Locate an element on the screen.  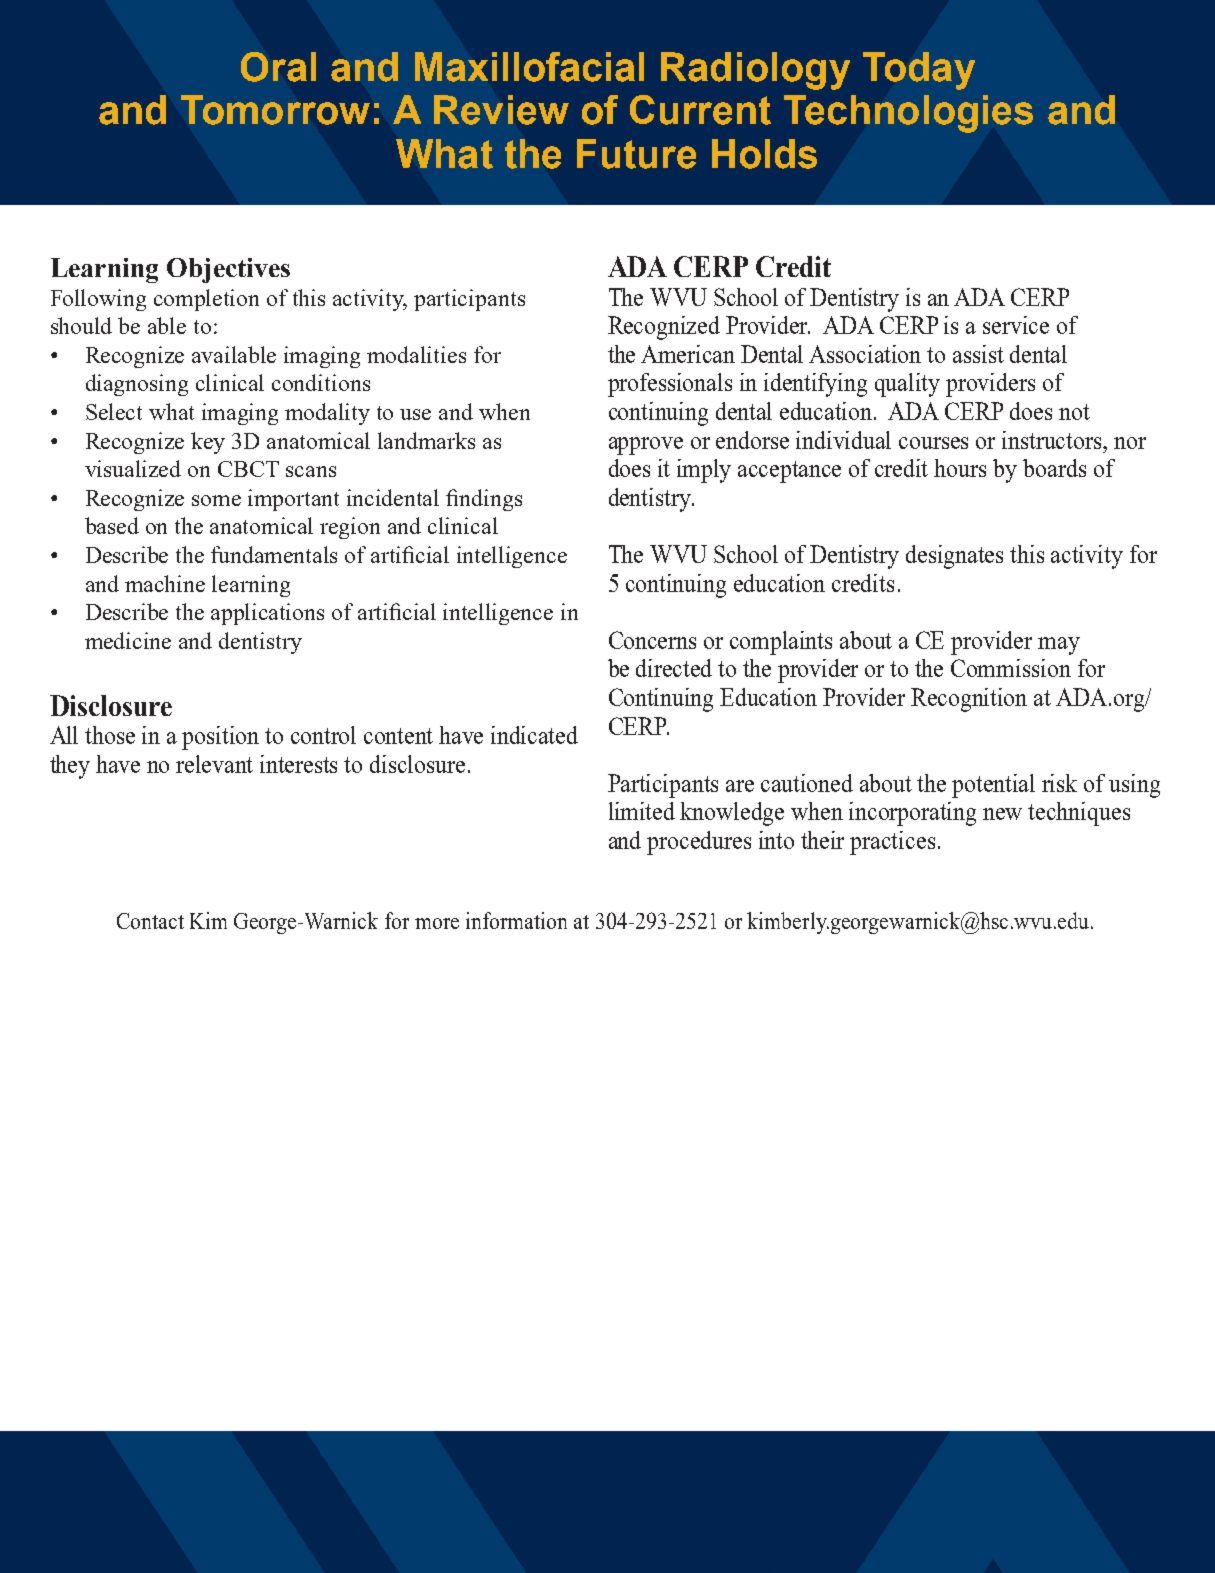
Today is located at coordinates (919, 71).
